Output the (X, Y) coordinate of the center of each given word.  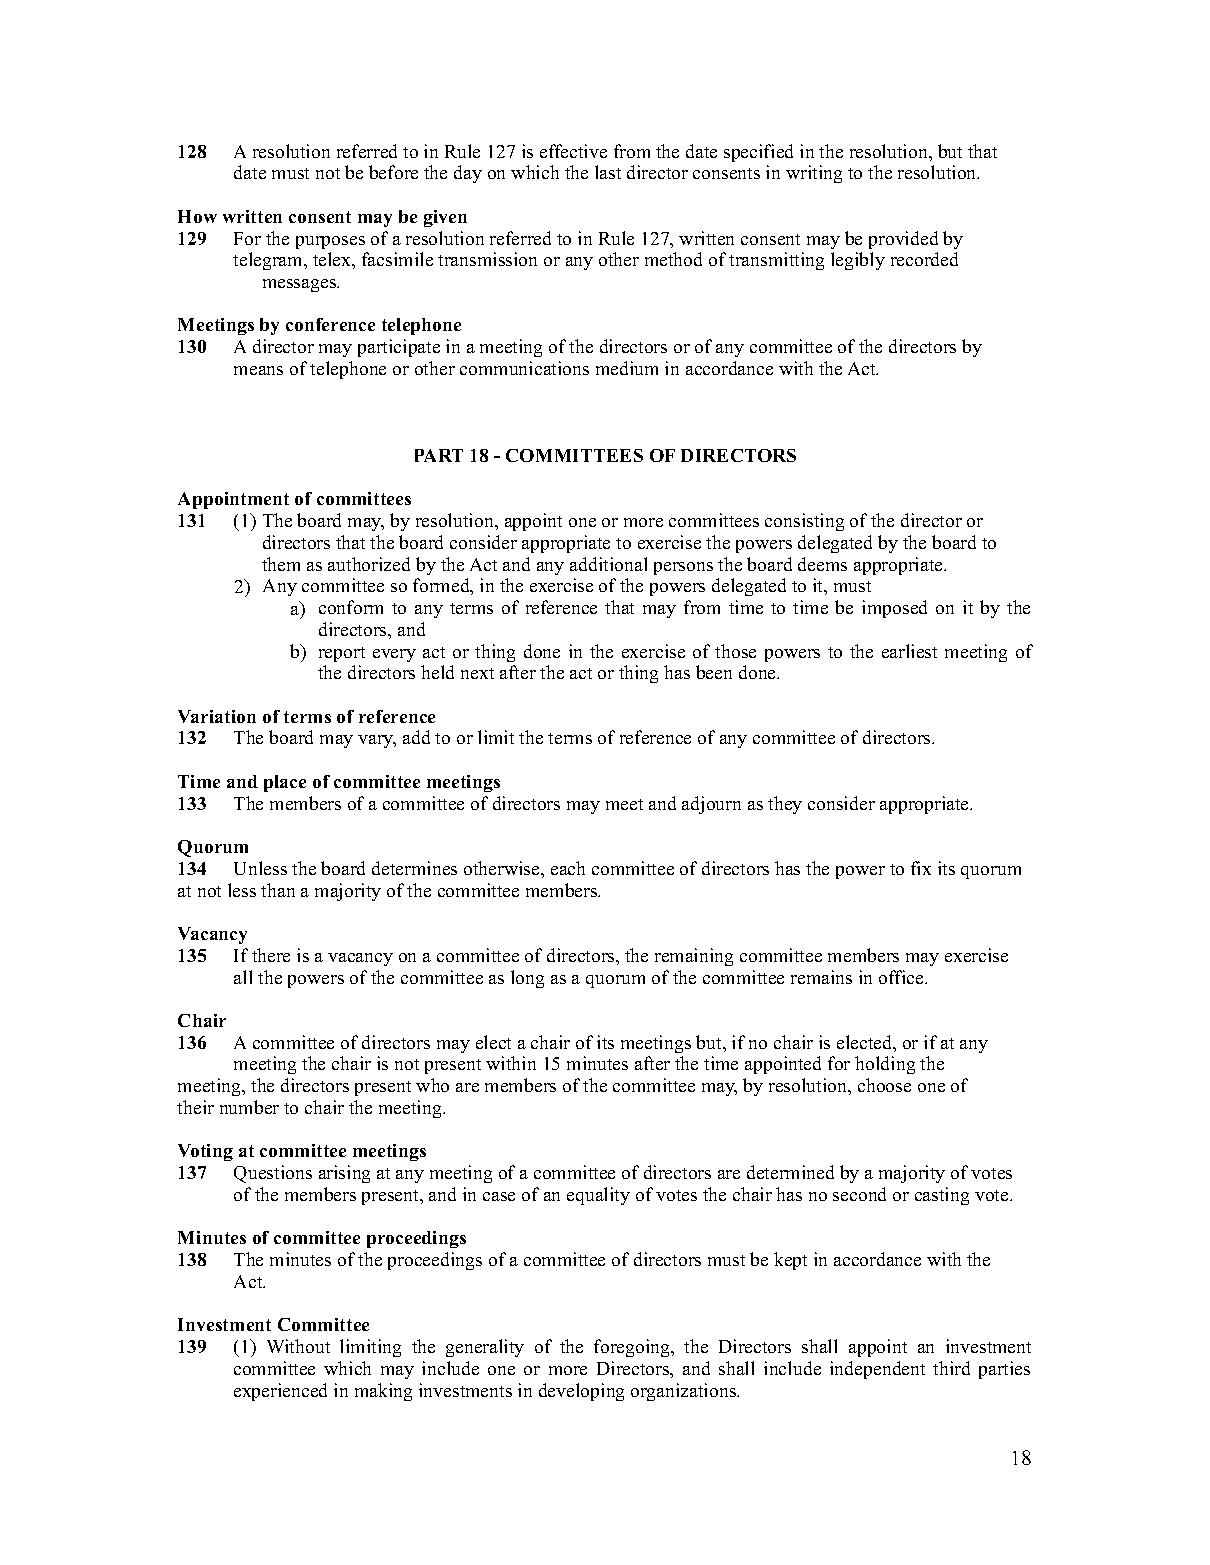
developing (581, 1392)
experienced (280, 1392)
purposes (330, 242)
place (285, 783)
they (785, 805)
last (608, 172)
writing (814, 174)
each (568, 868)
